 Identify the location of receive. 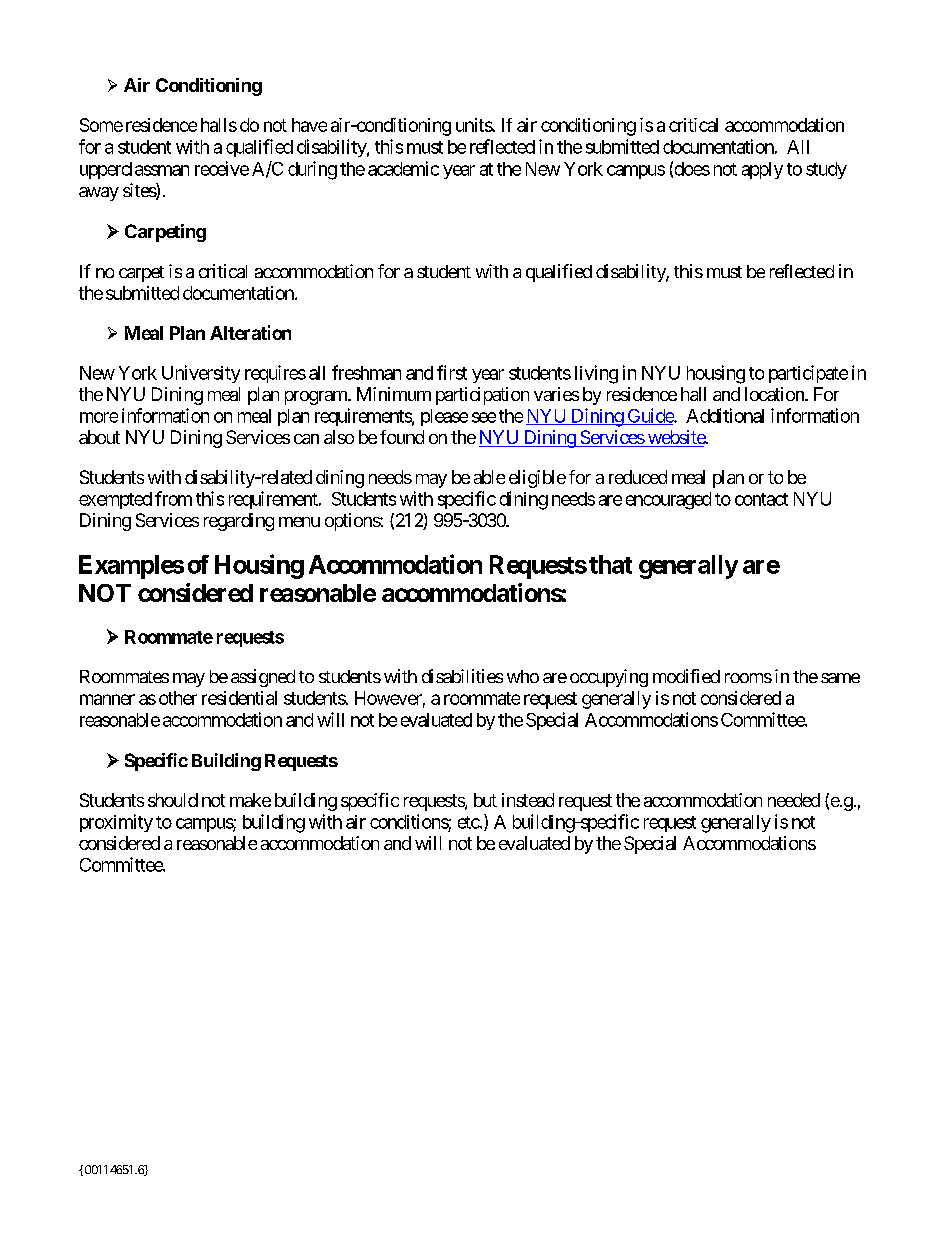
(222, 168).
